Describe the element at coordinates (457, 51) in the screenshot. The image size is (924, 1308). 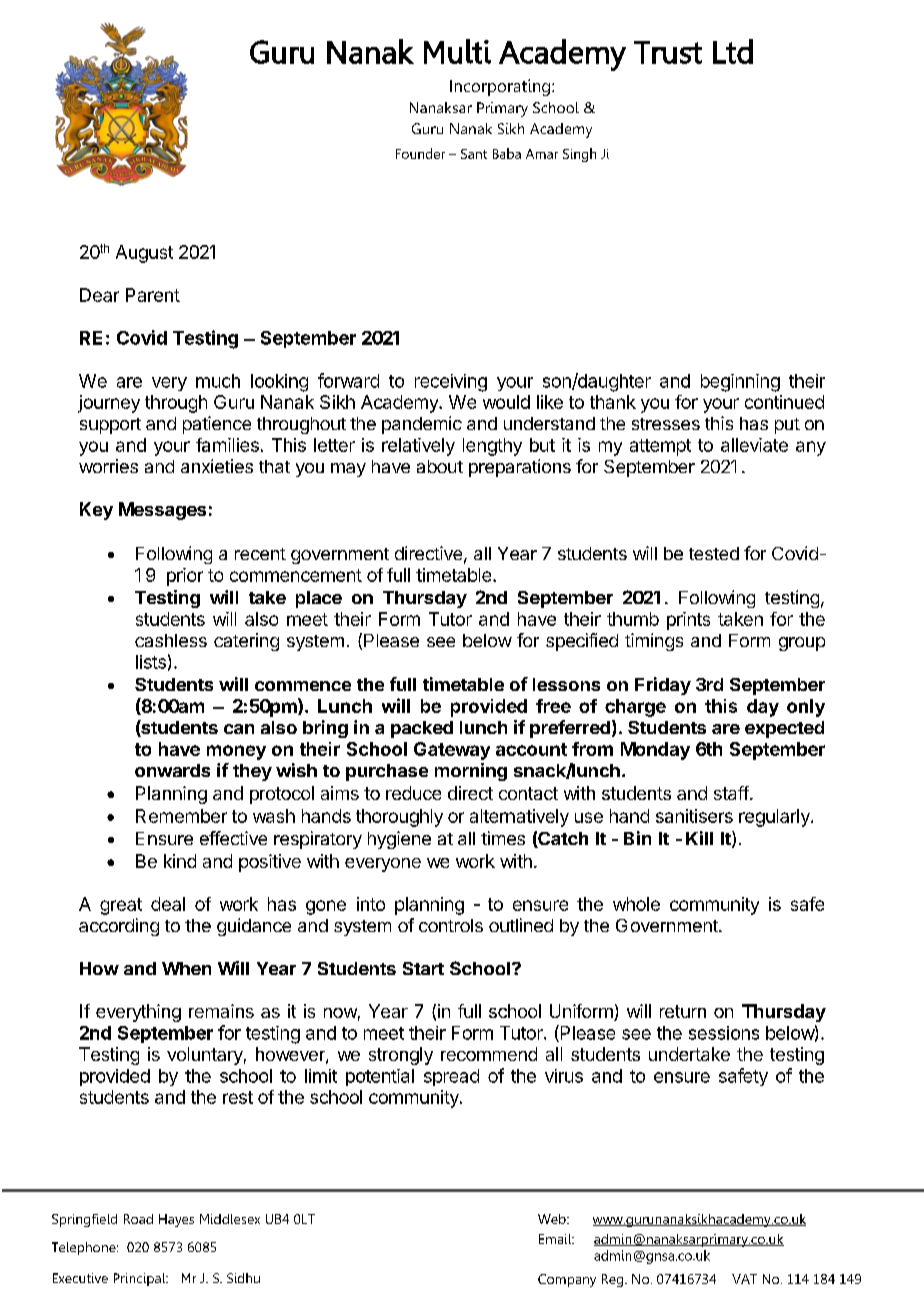
I see `Multi` at that location.
